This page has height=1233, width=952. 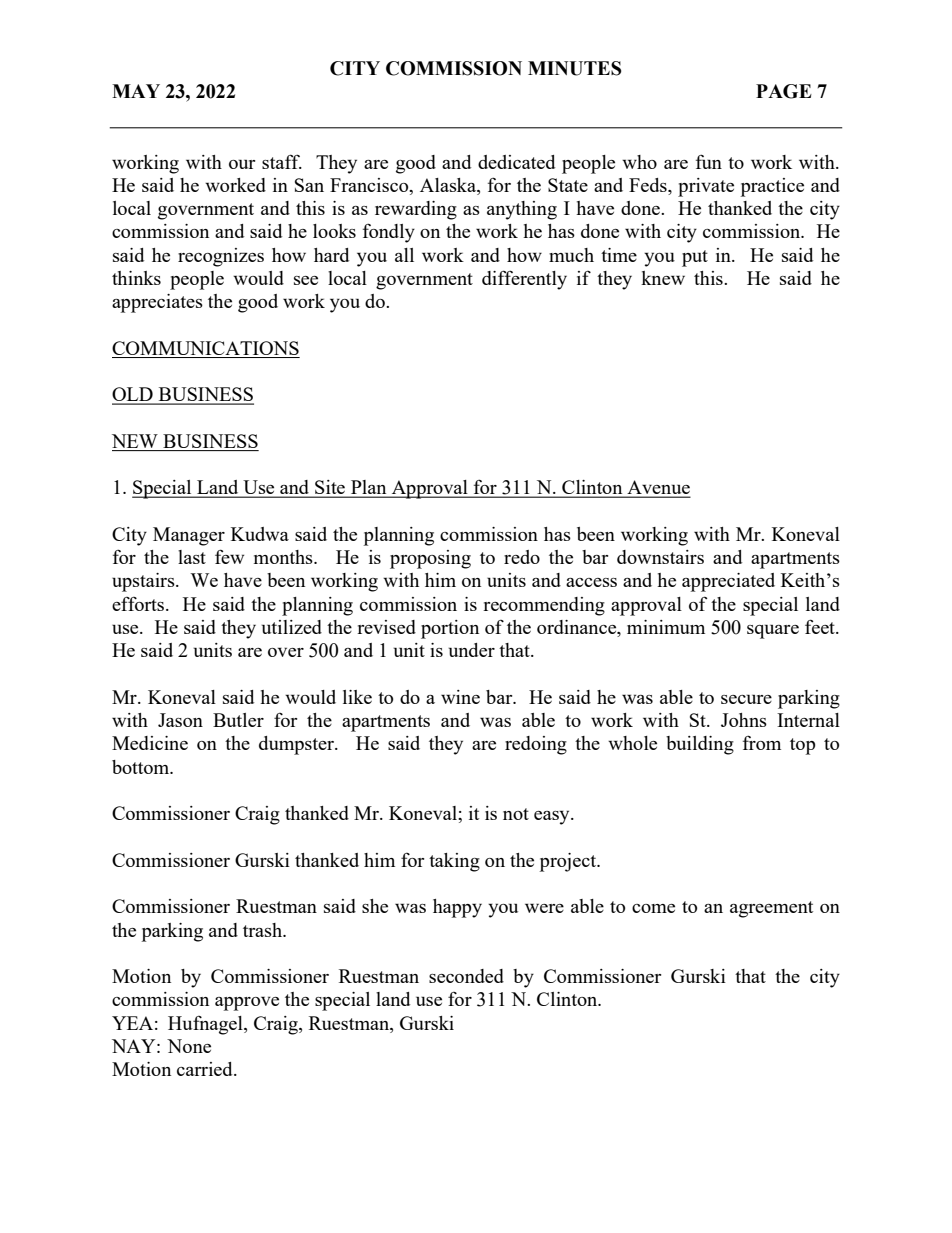 What do you see at coordinates (516, 814) in the page?
I see `not` at bounding box center [516, 814].
